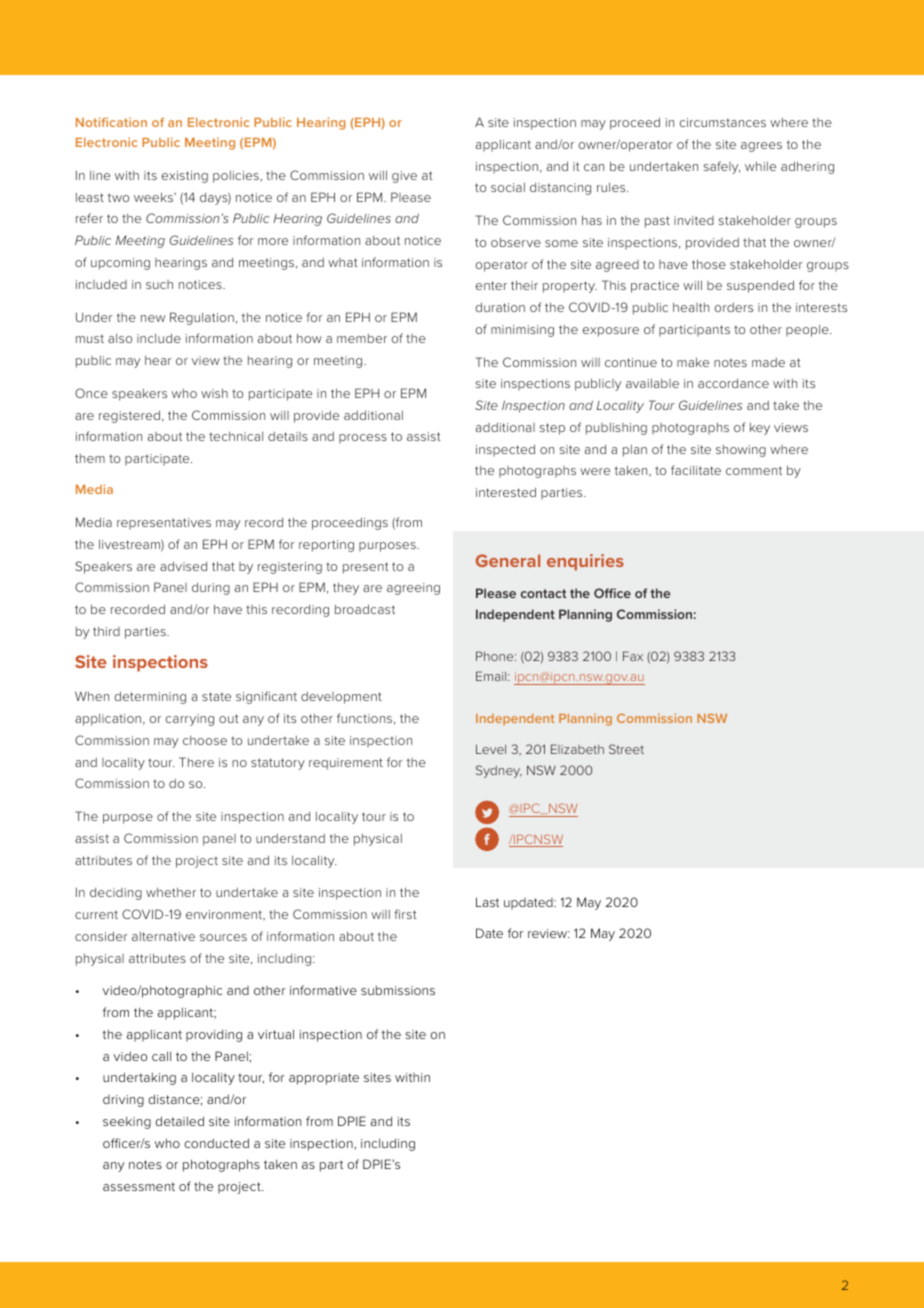 The height and width of the image is (1308, 924). Describe the element at coordinates (150, 697) in the image. I see `determining` at that location.
